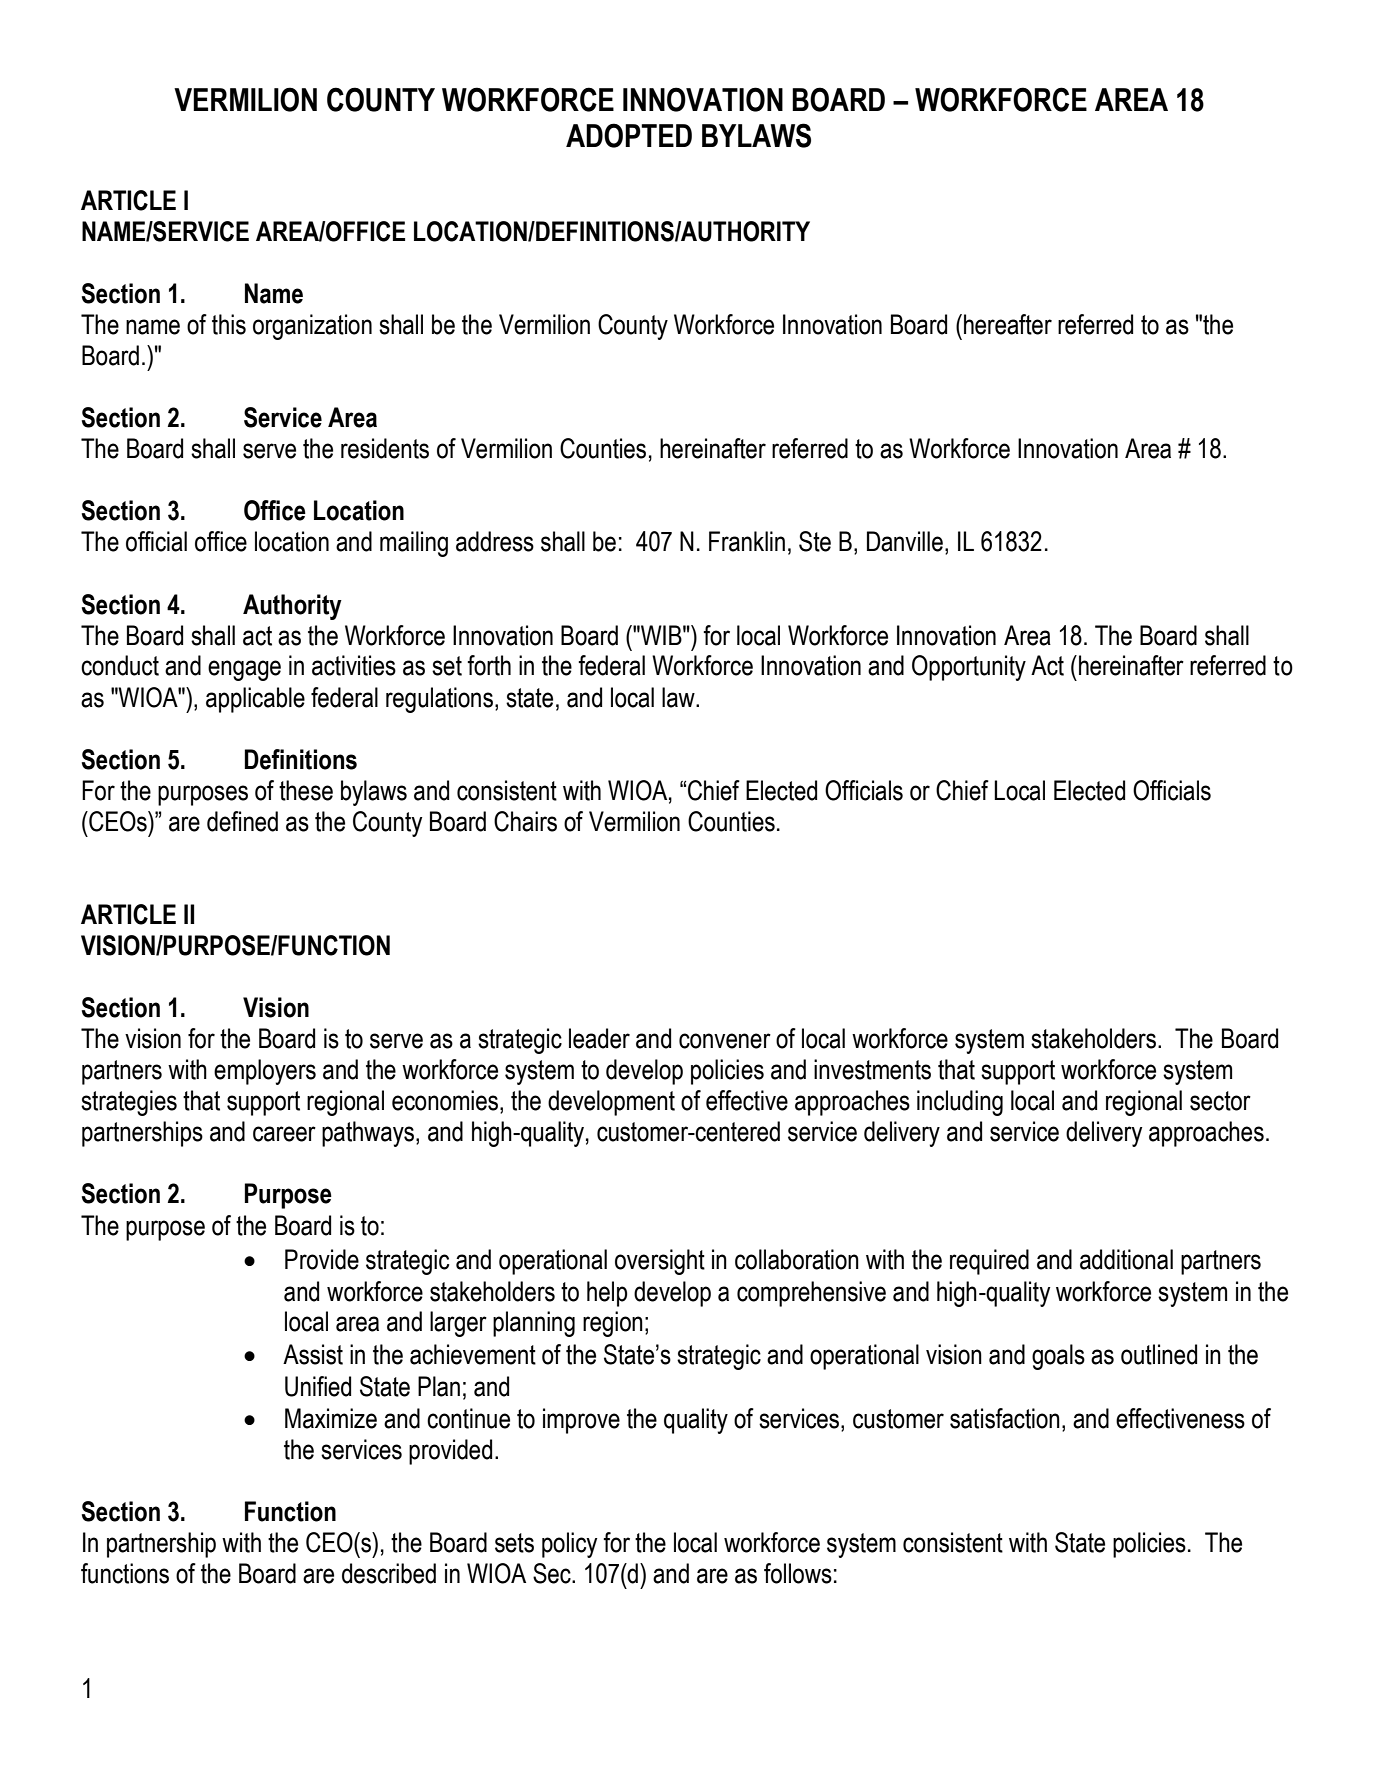  Describe the element at coordinates (1008, 324) in the document. I see `hereafter` at that location.
